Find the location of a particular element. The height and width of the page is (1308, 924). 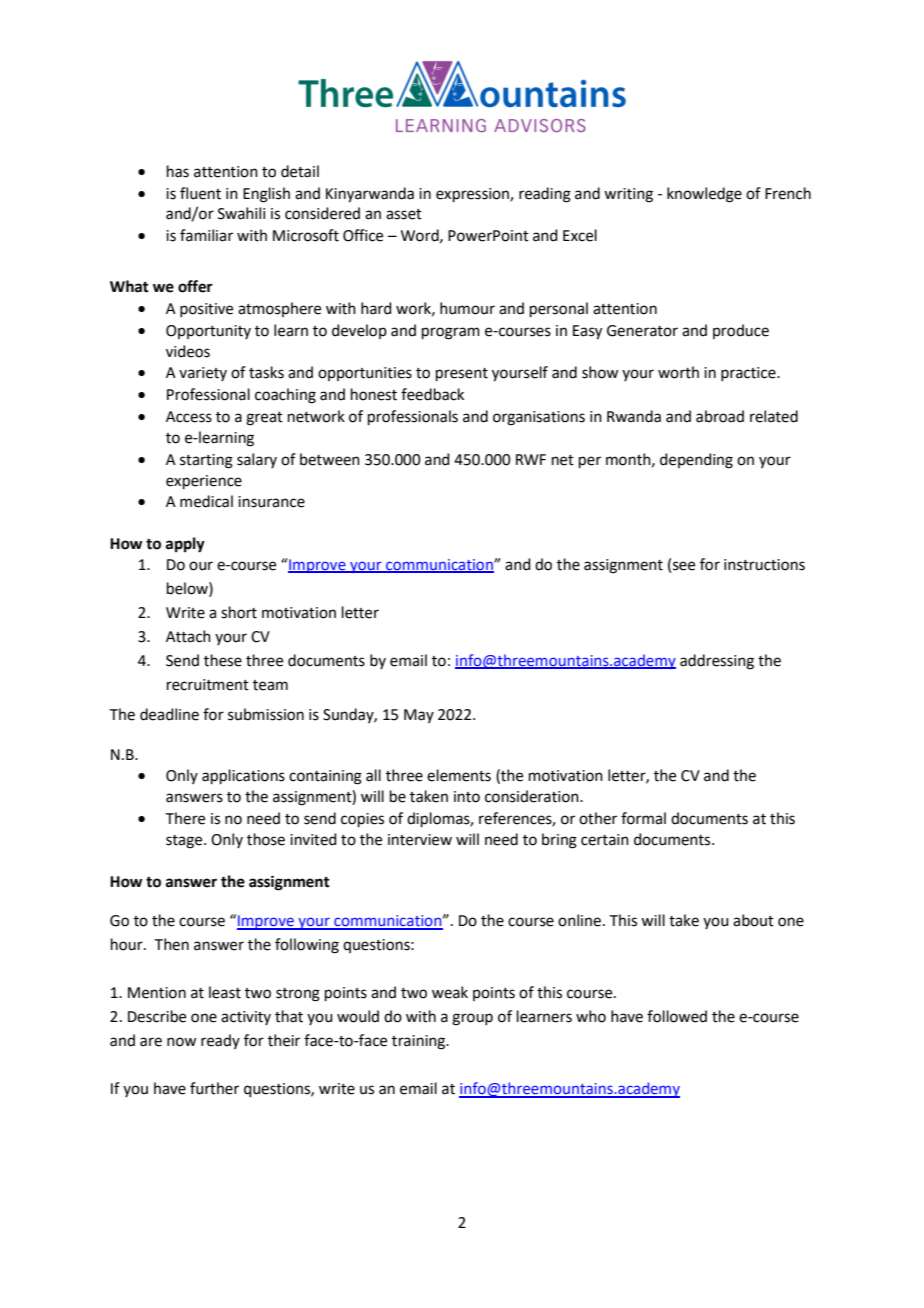

fluent is located at coordinates (200, 193).
